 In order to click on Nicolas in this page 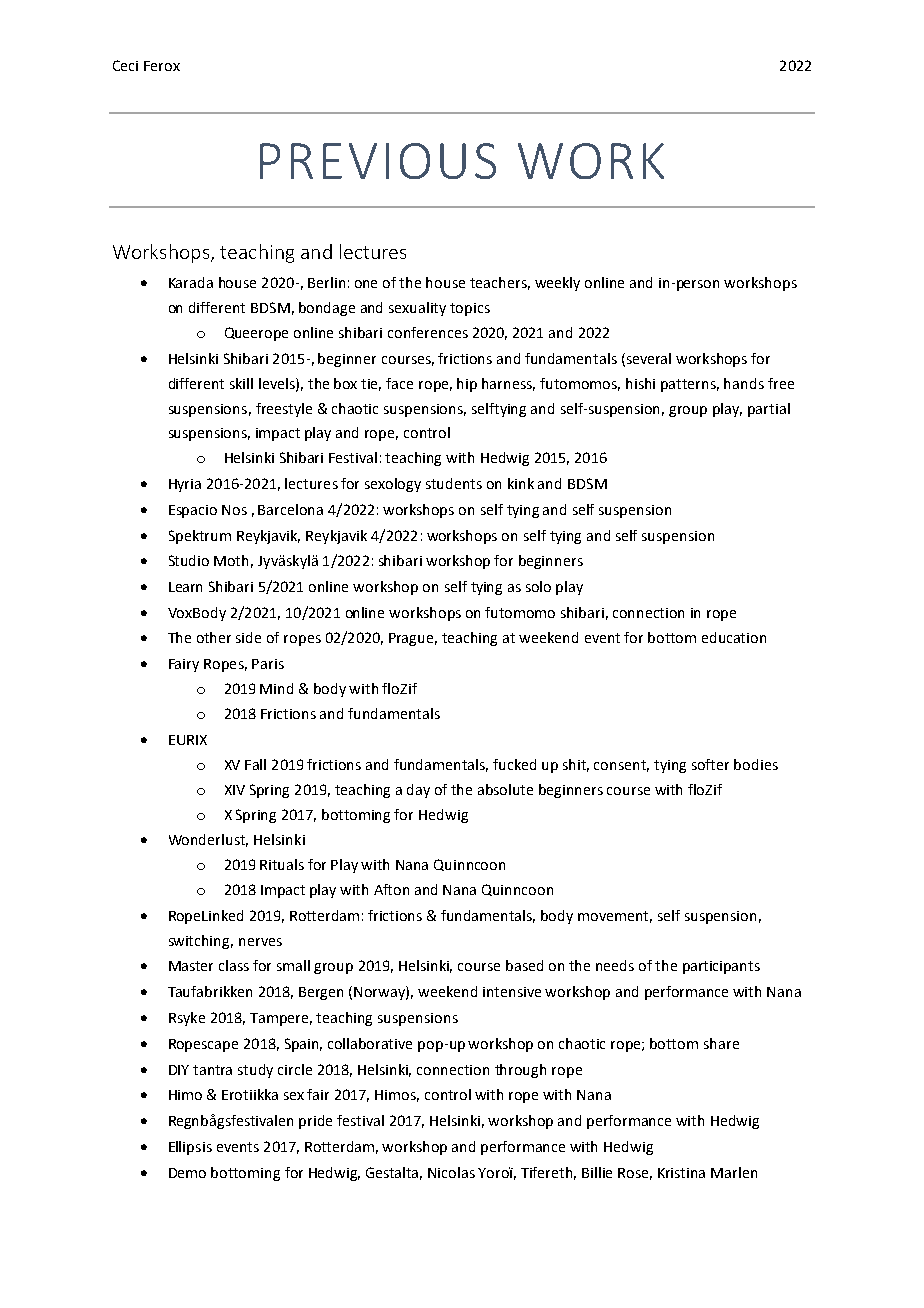, I will do `click(451, 1172)`.
